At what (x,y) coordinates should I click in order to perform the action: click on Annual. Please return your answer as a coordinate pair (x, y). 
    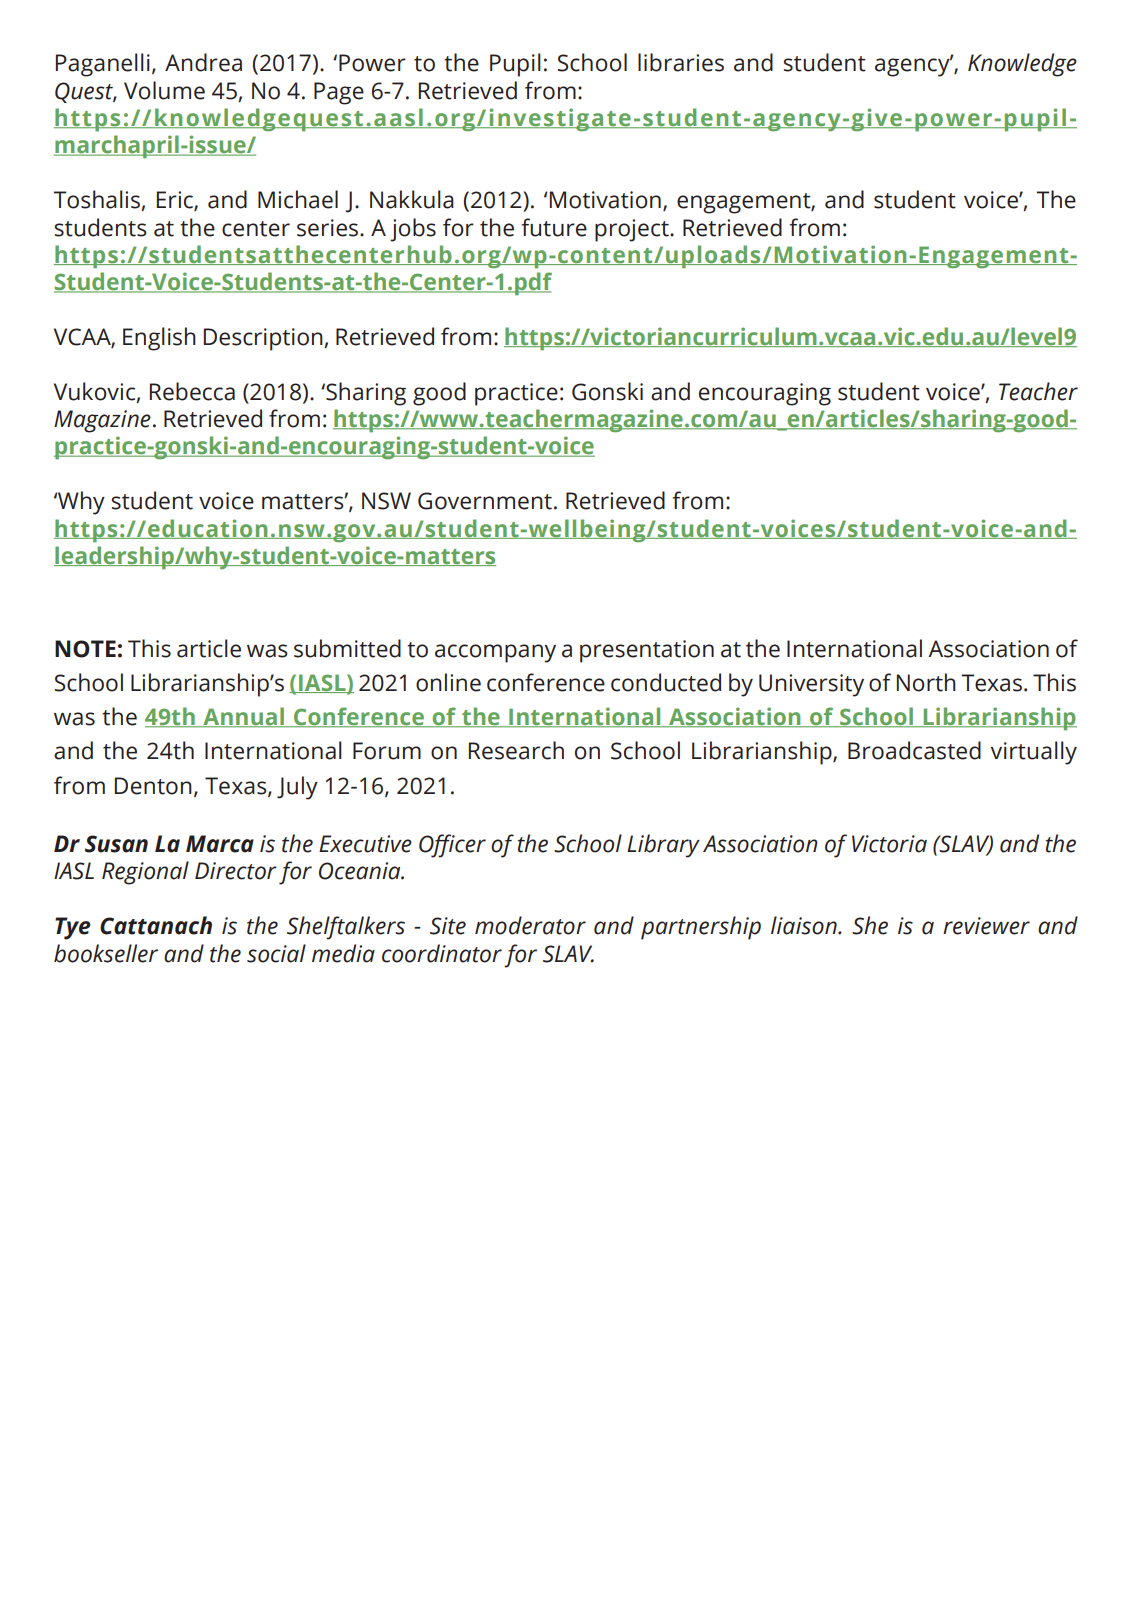
    Looking at the image, I should click on (244, 717).
